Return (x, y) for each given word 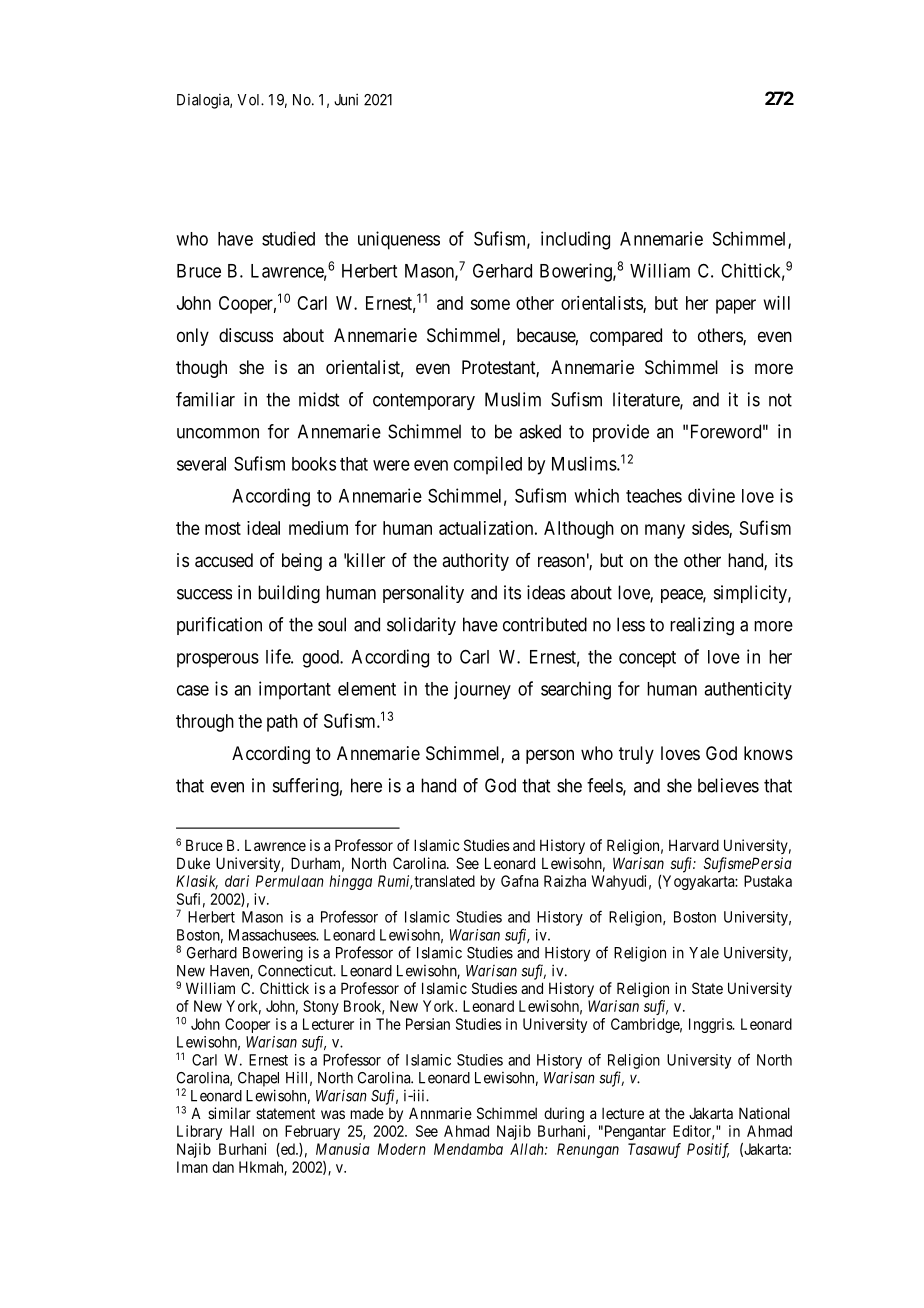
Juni (346, 99)
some (490, 304)
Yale (704, 953)
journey (482, 690)
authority (475, 562)
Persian (428, 1024)
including (575, 240)
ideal (263, 528)
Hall (242, 1131)
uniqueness (399, 240)
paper (736, 306)
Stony (321, 1007)
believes (728, 785)
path (282, 723)
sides (711, 529)
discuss (246, 335)
